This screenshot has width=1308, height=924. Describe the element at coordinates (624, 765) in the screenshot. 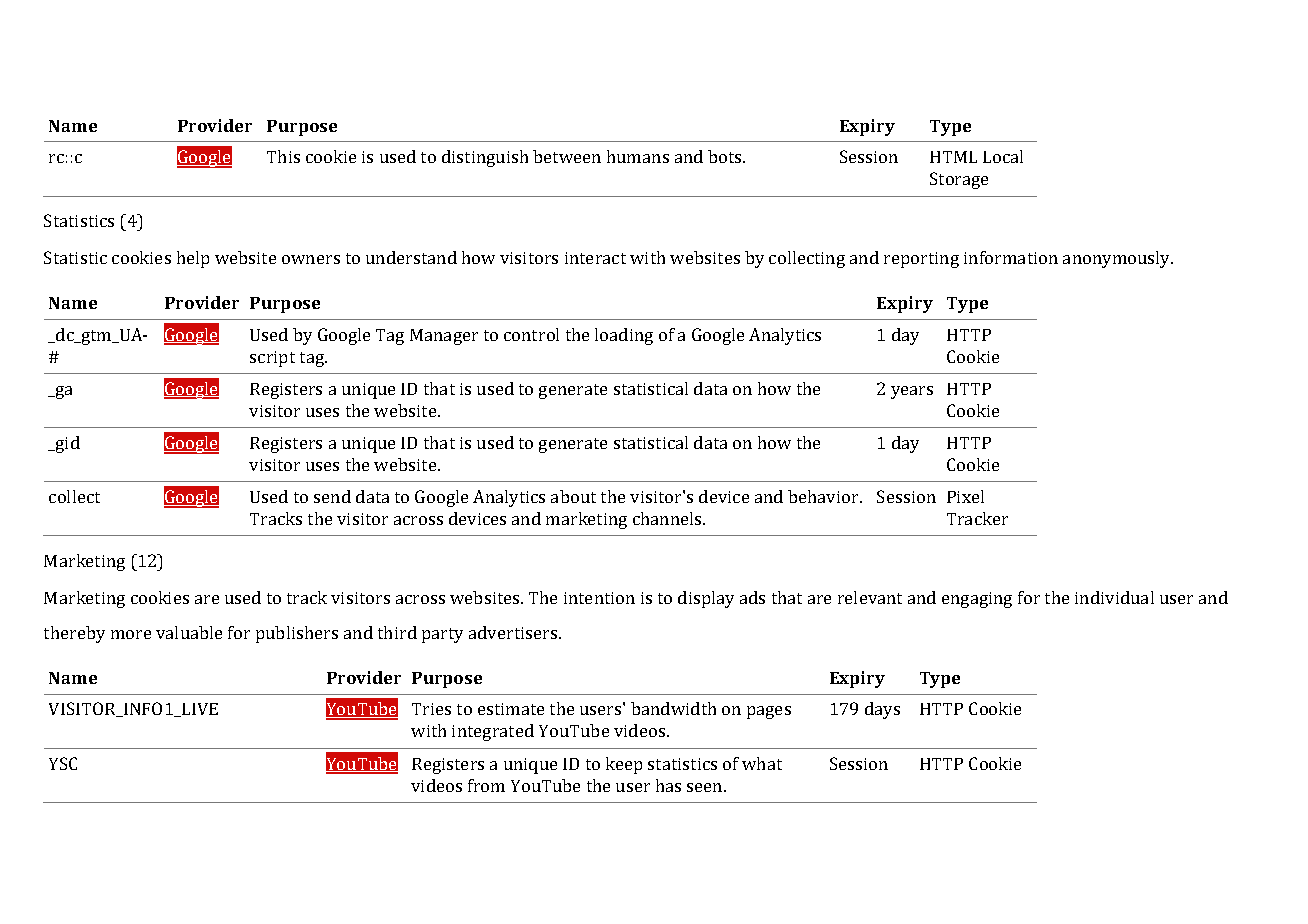

I see `keep` at that location.
